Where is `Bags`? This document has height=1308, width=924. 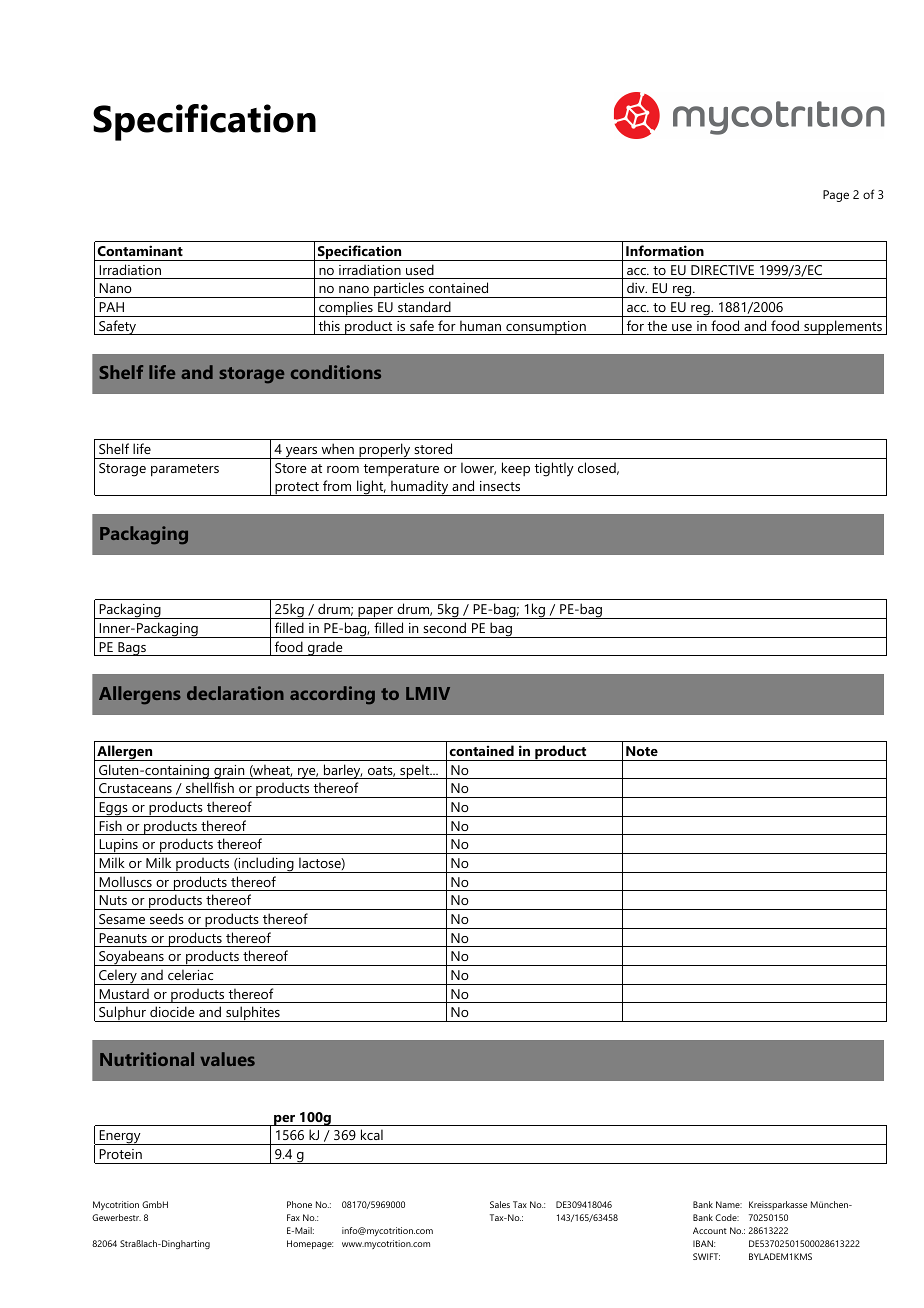
Bags is located at coordinates (132, 649).
